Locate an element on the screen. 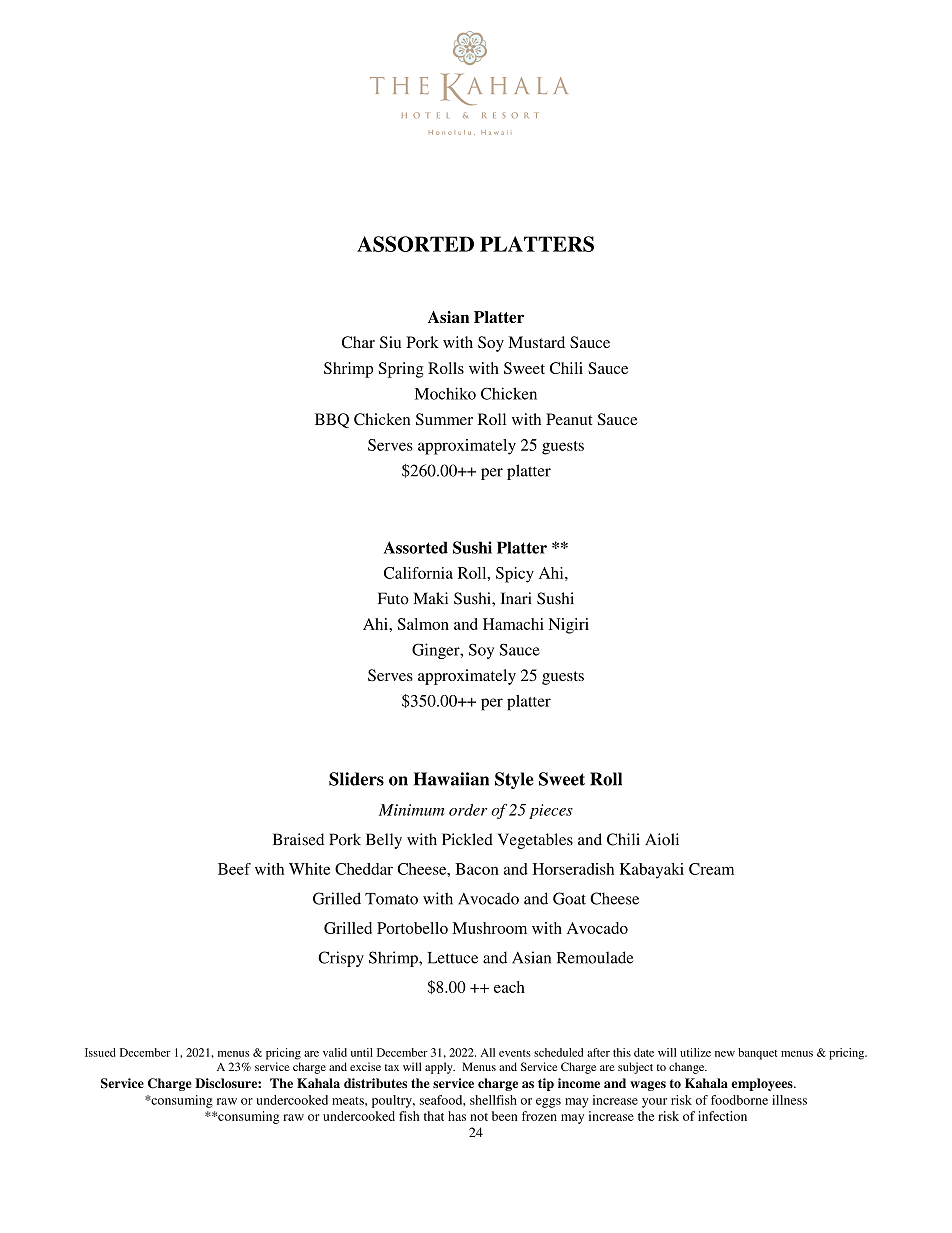  Spring is located at coordinates (401, 370).
